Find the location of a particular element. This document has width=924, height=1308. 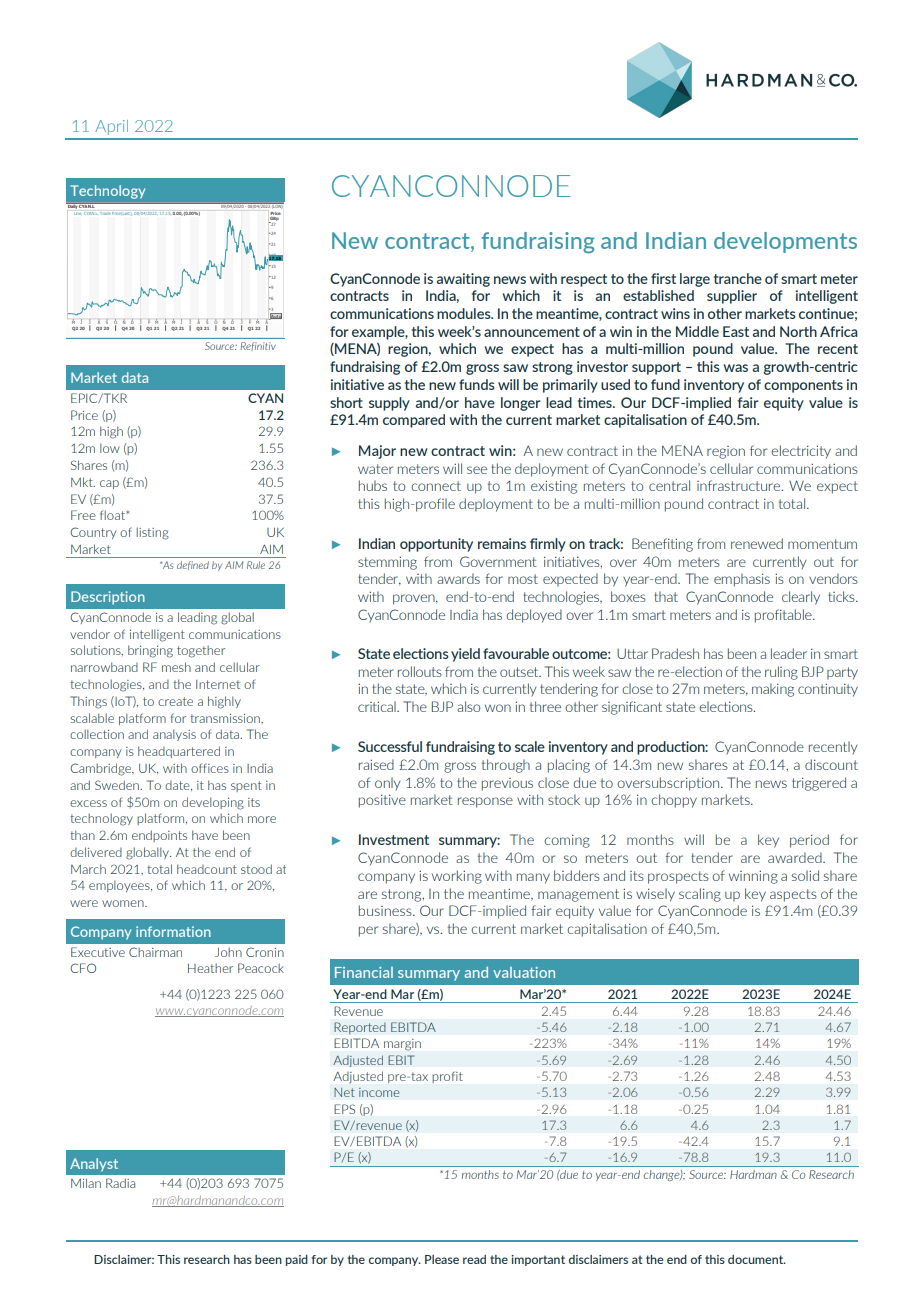

Milan is located at coordinates (86, 1183).
